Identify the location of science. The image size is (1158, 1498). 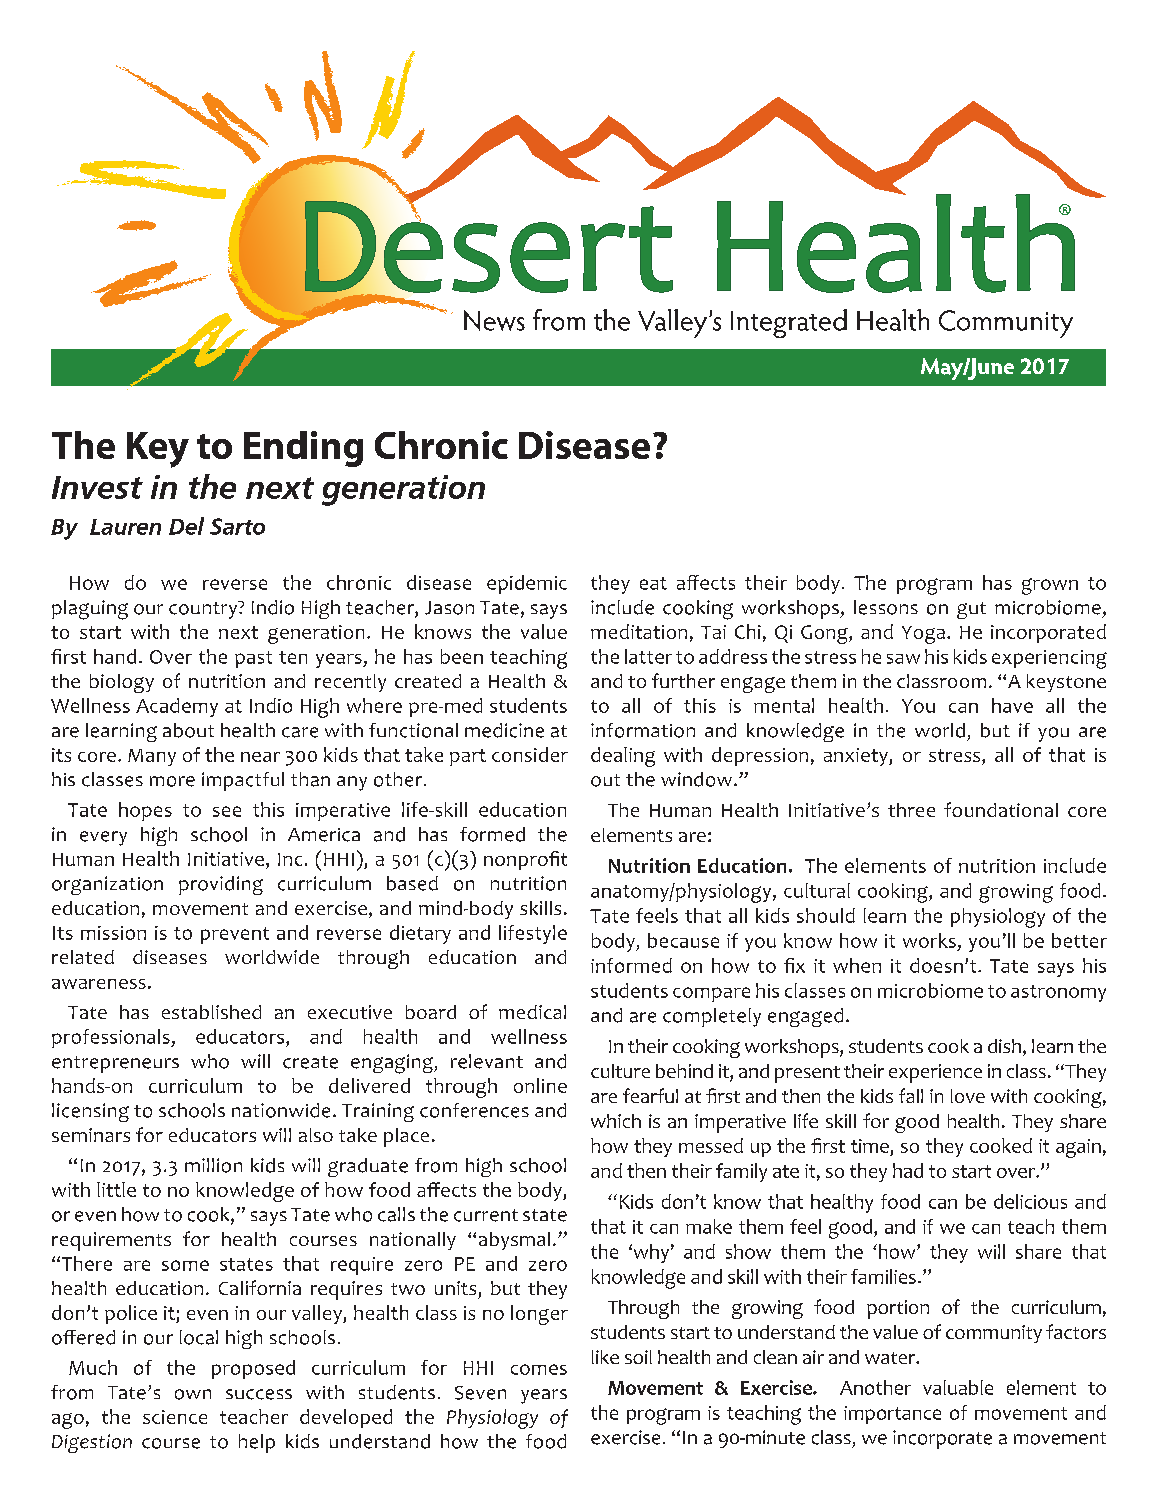
(175, 1417).
